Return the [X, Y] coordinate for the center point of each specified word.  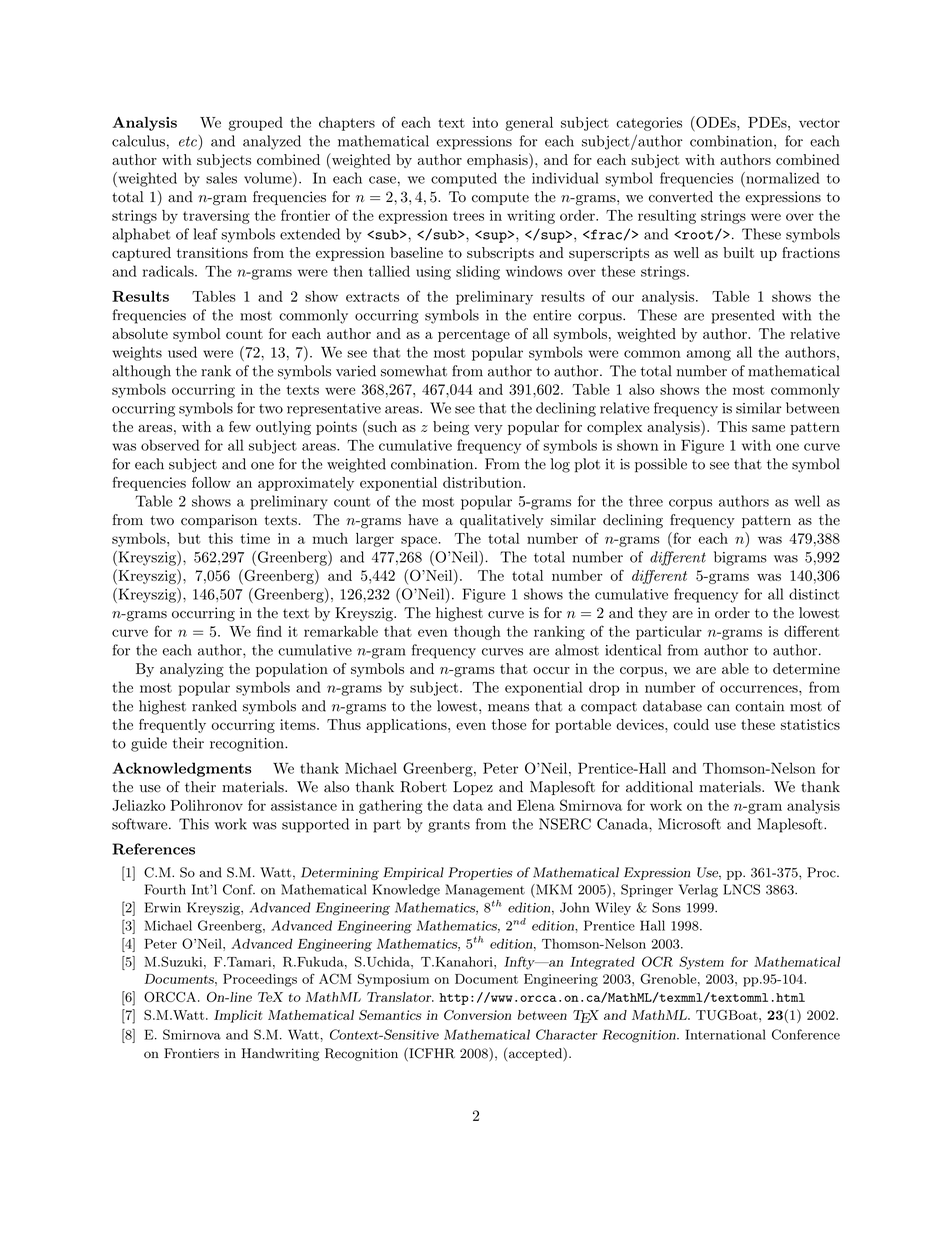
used [182, 352]
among [709, 355]
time [255, 538]
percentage [474, 336]
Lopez [473, 788]
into [485, 122]
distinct [814, 594]
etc [188, 141]
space [419, 541]
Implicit [238, 1016]
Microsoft [689, 824]
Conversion [477, 1015]
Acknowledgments [181, 769]
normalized [782, 178]
